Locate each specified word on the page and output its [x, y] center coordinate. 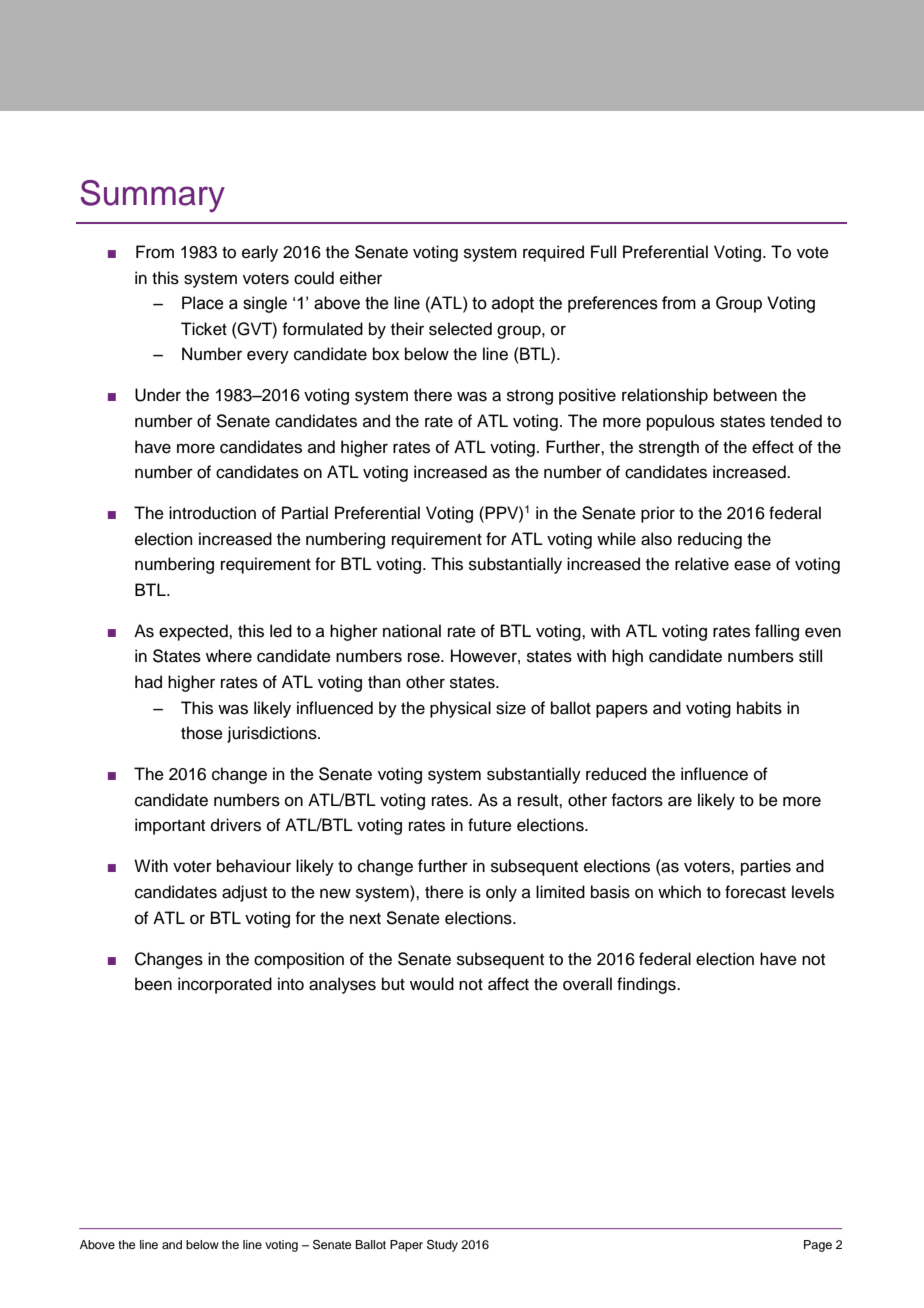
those [202, 733]
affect [508, 984]
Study [442, 1246]
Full [603, 252]
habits [759, 708]
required [553, 253]
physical [460, 709]
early [260, 253]
